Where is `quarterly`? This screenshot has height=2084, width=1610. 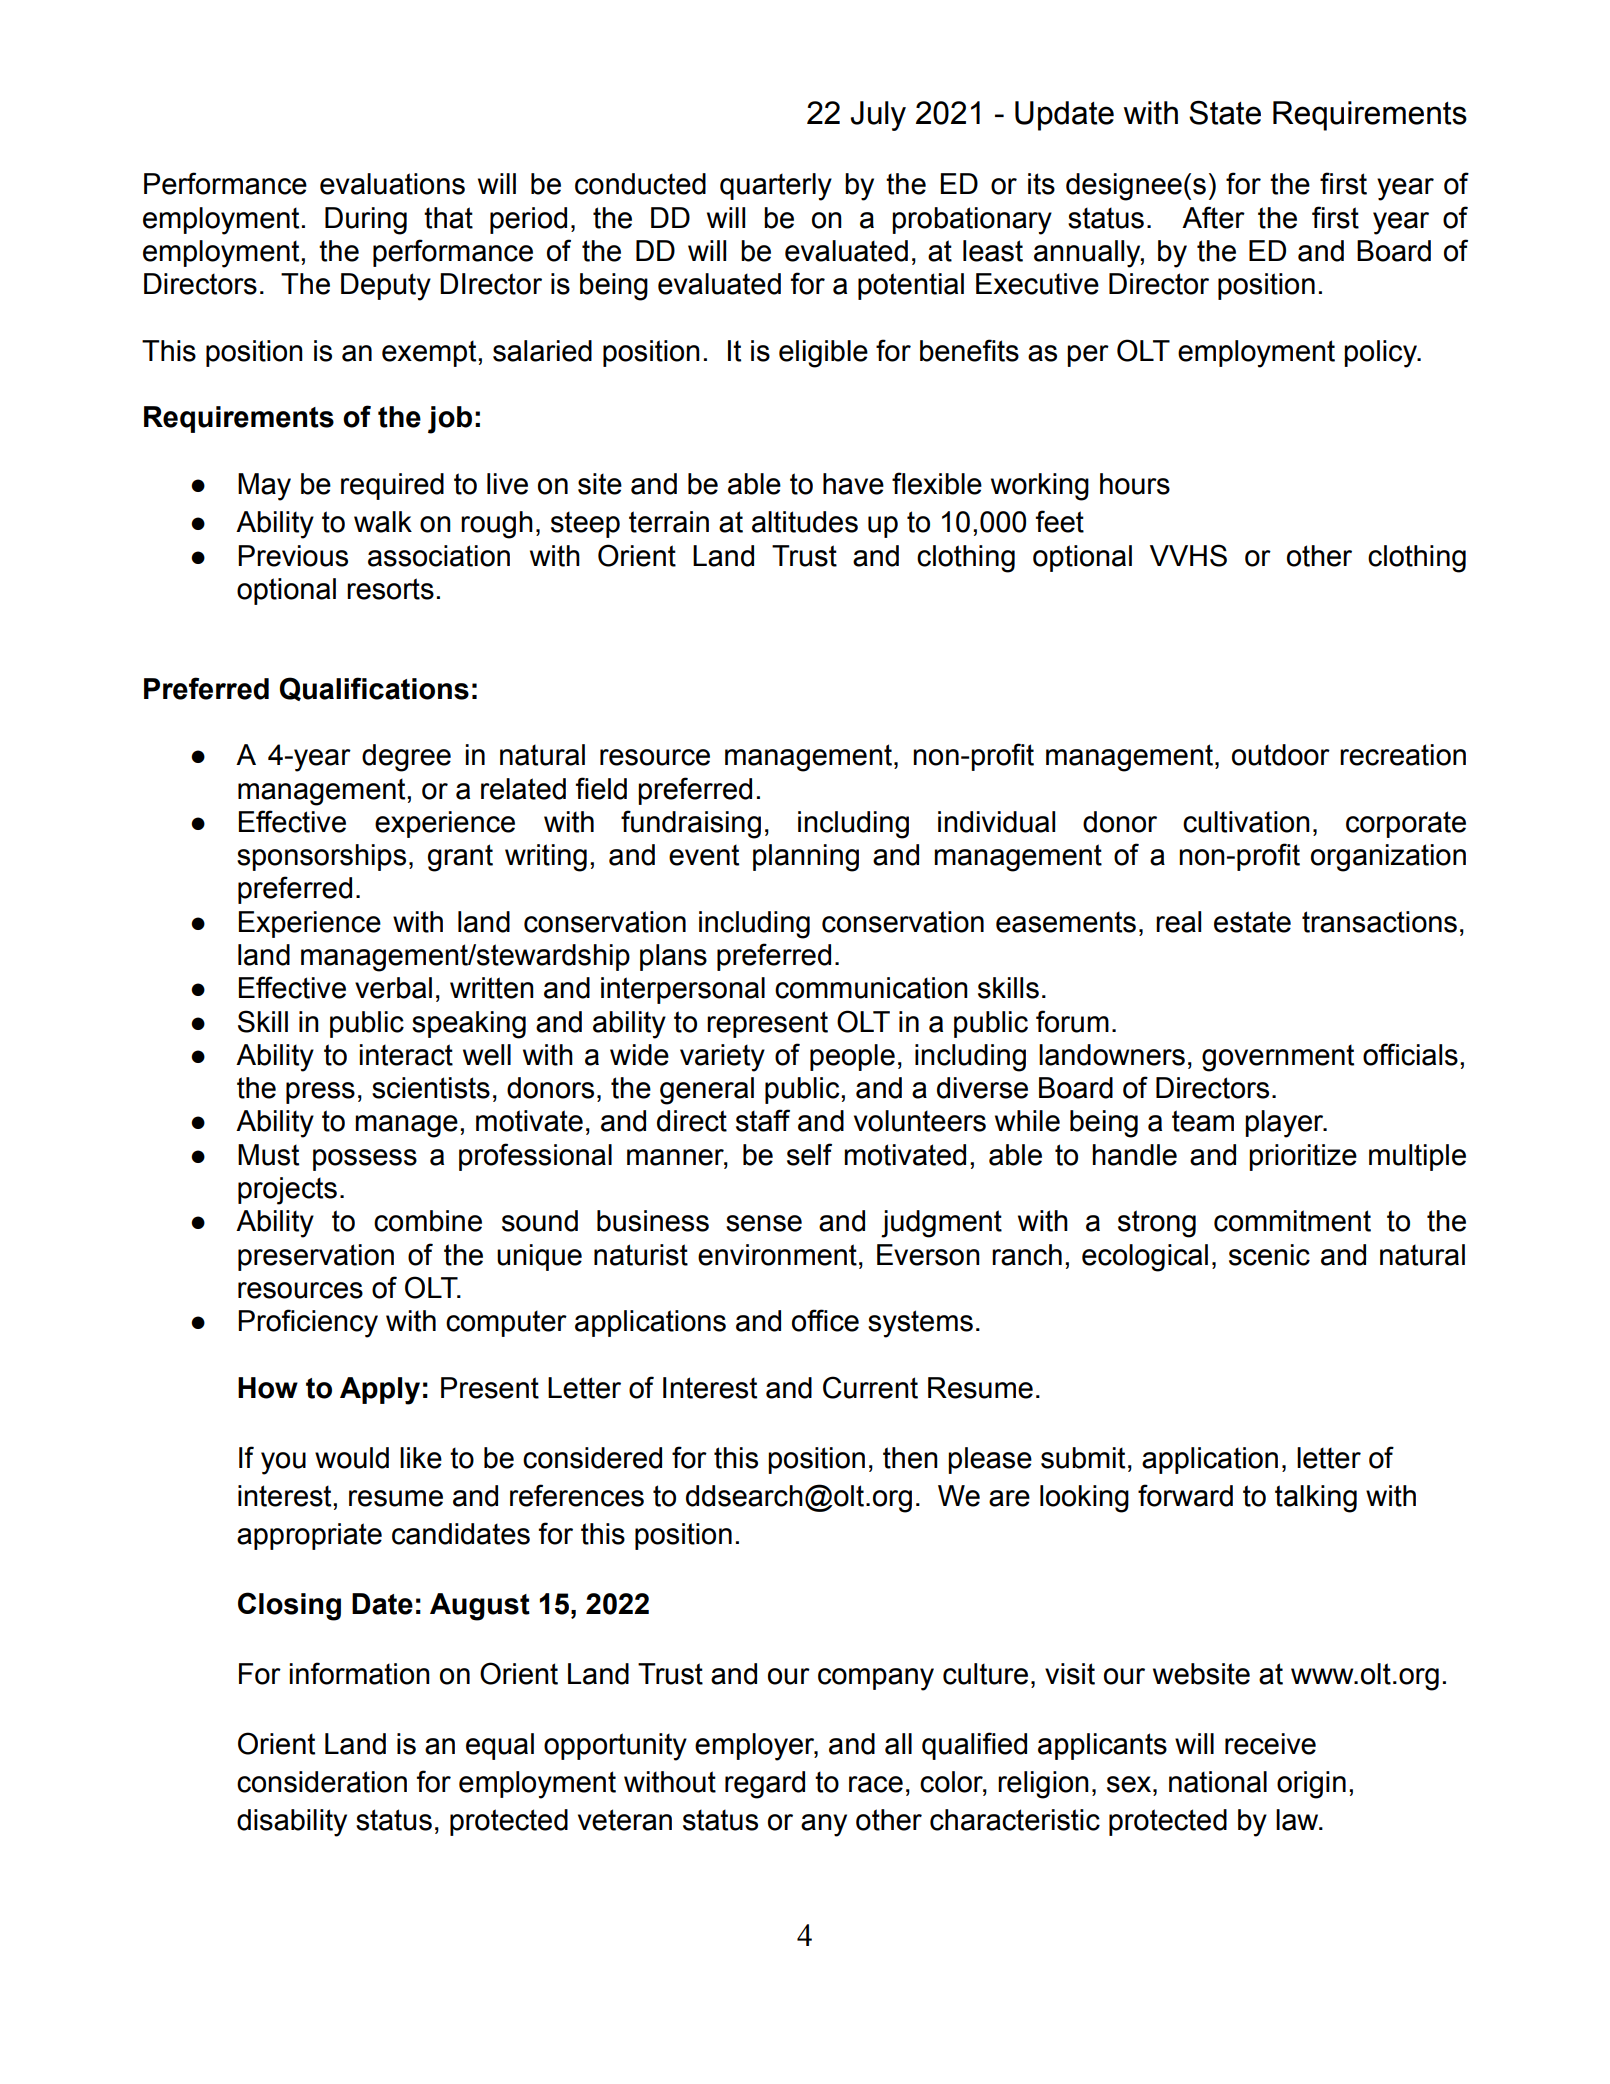
quarterly is located at coordinates (776, 187).
